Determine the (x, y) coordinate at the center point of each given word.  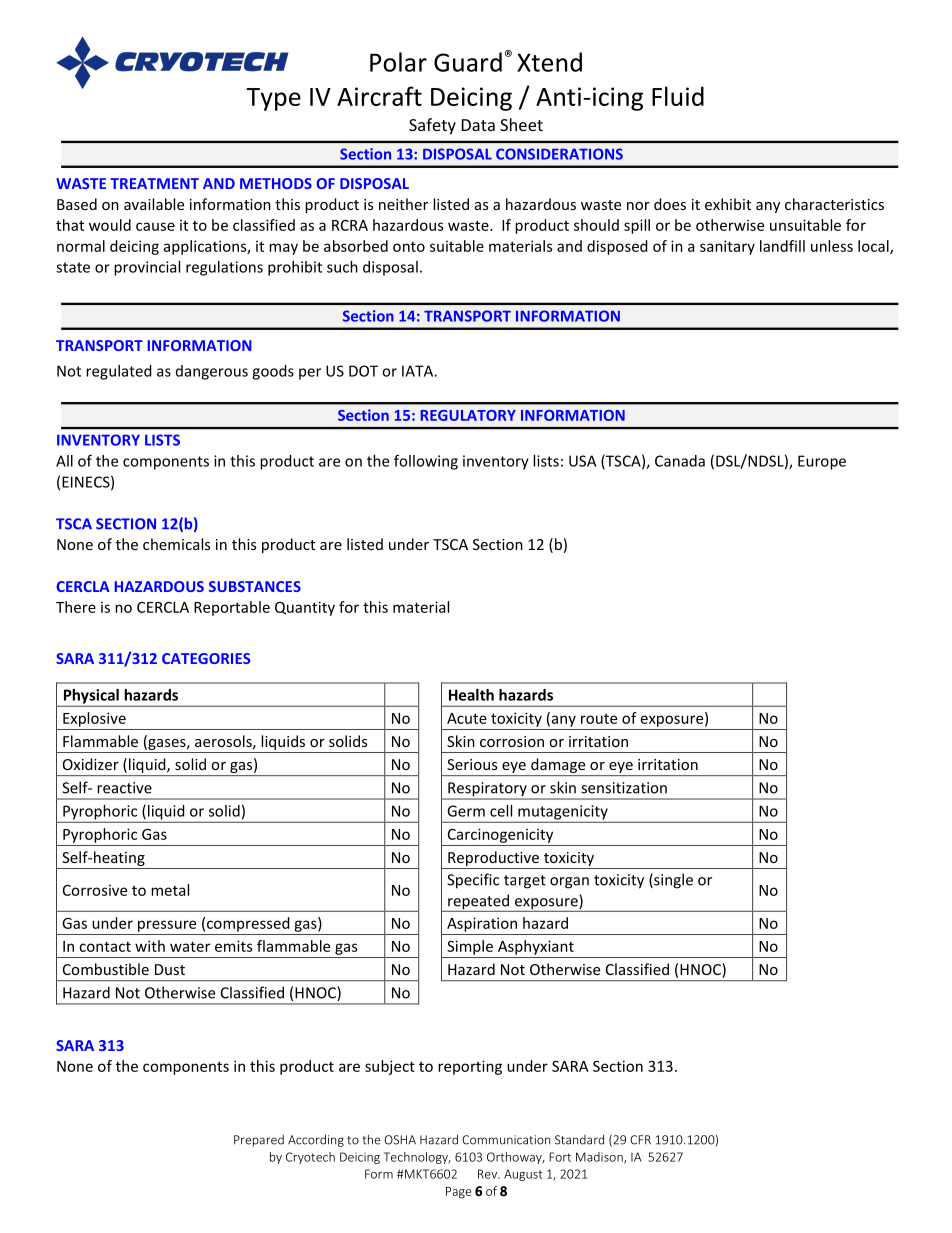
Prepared (259, 1141)
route (599, 719)
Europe (822, 462)
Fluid (678, 96)
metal (170, 890)
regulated (119, 372)
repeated (478, 903)
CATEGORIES (206, 658)
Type (273, 99)
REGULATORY (468, 415)
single (672, 881)
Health (471, 695)
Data (478, 125)
